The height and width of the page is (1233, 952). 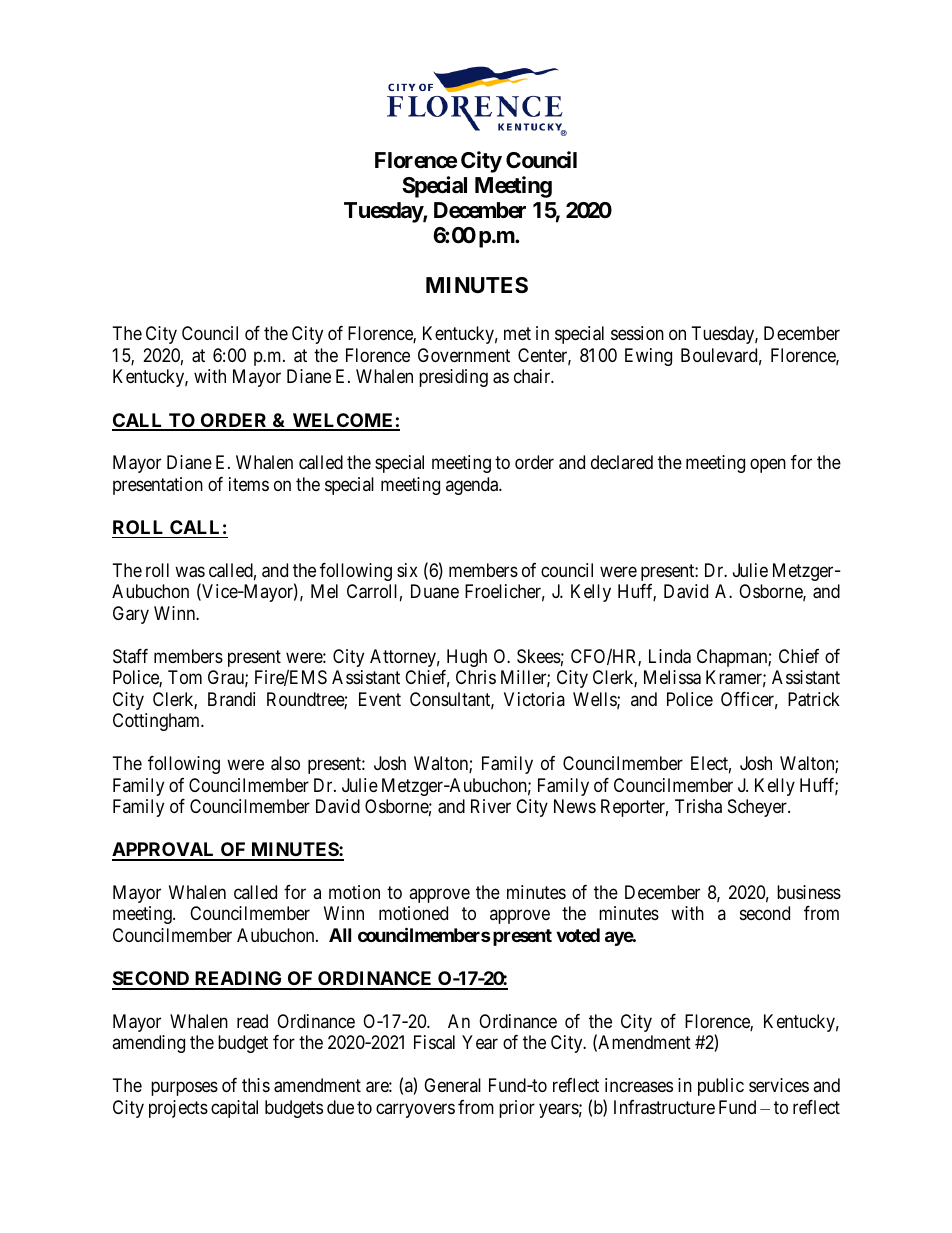 What do you see at coordinates (407, 570) in the page?
I see `six` at bounding box center [407, 570].
